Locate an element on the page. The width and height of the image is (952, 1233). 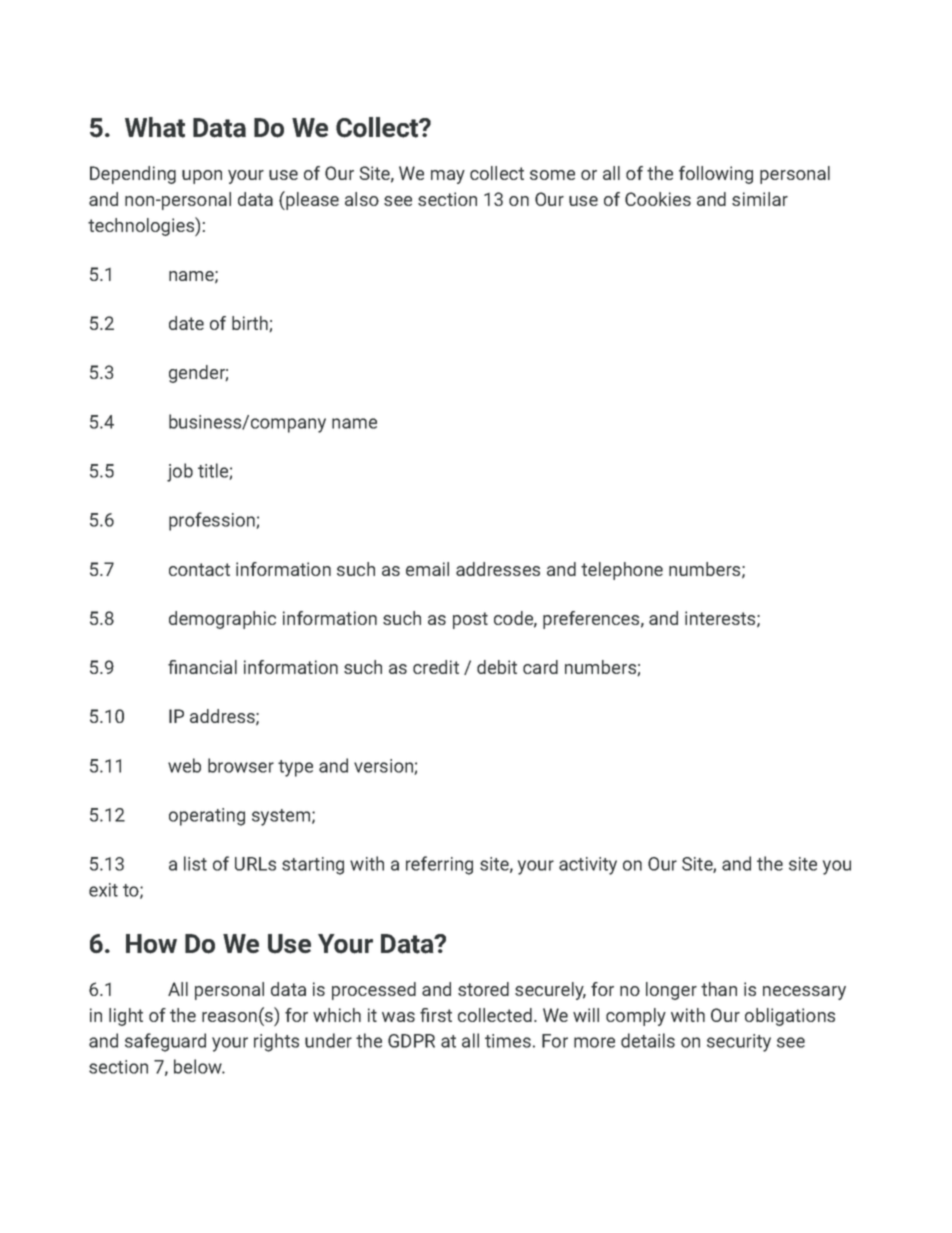
contact is located at coordinates (199, 569).
